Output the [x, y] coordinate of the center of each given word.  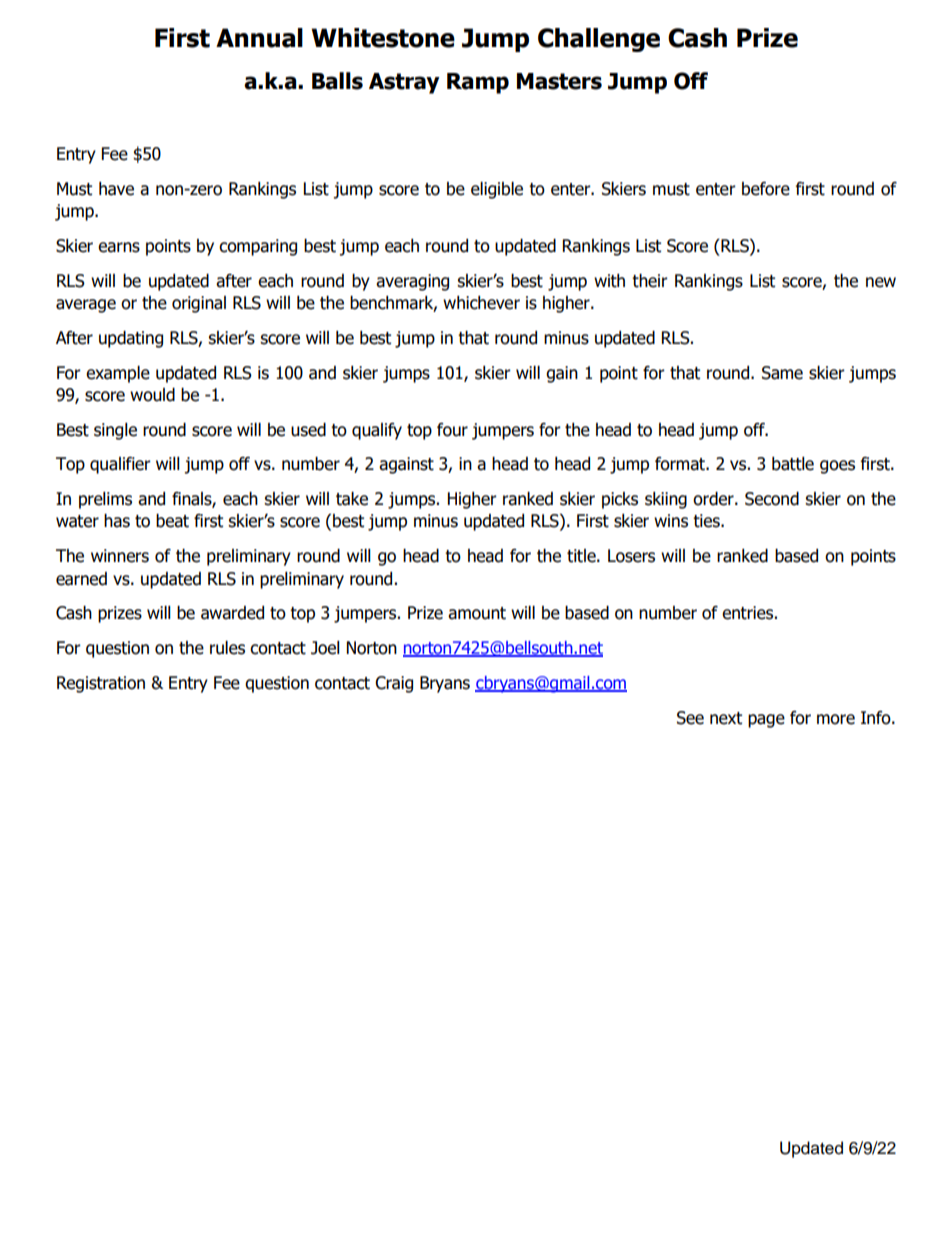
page [766, 721]
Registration [101, 684]
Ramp [478, 83]
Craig [394, 684]
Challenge [599, 40]
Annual [259, 38]
